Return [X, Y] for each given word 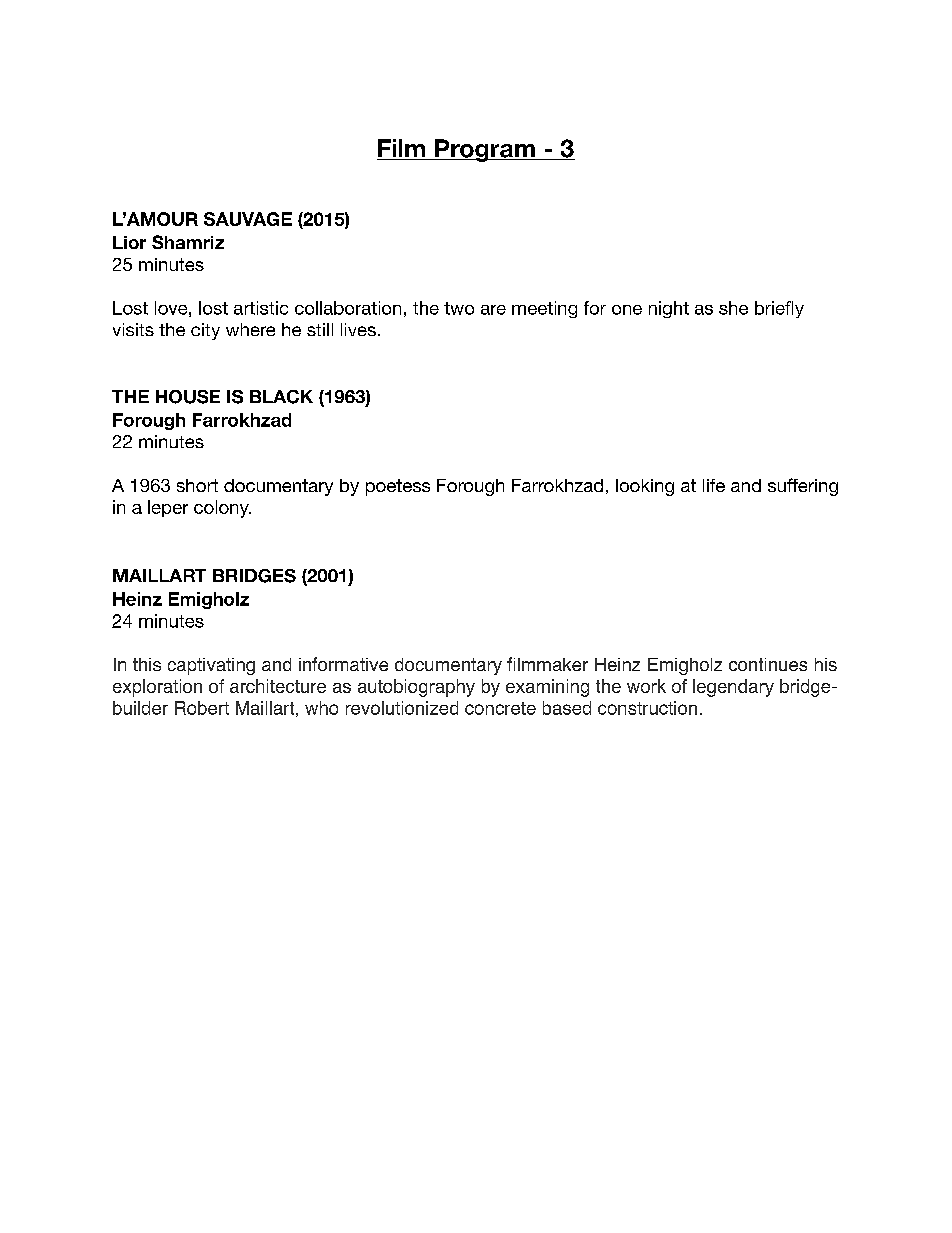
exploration [157, 688]
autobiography [416, 688]
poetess [398, 487]
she [733, 308]
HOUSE [188, 397]
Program [485, 150]
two [459, 308]
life [714, 485]
